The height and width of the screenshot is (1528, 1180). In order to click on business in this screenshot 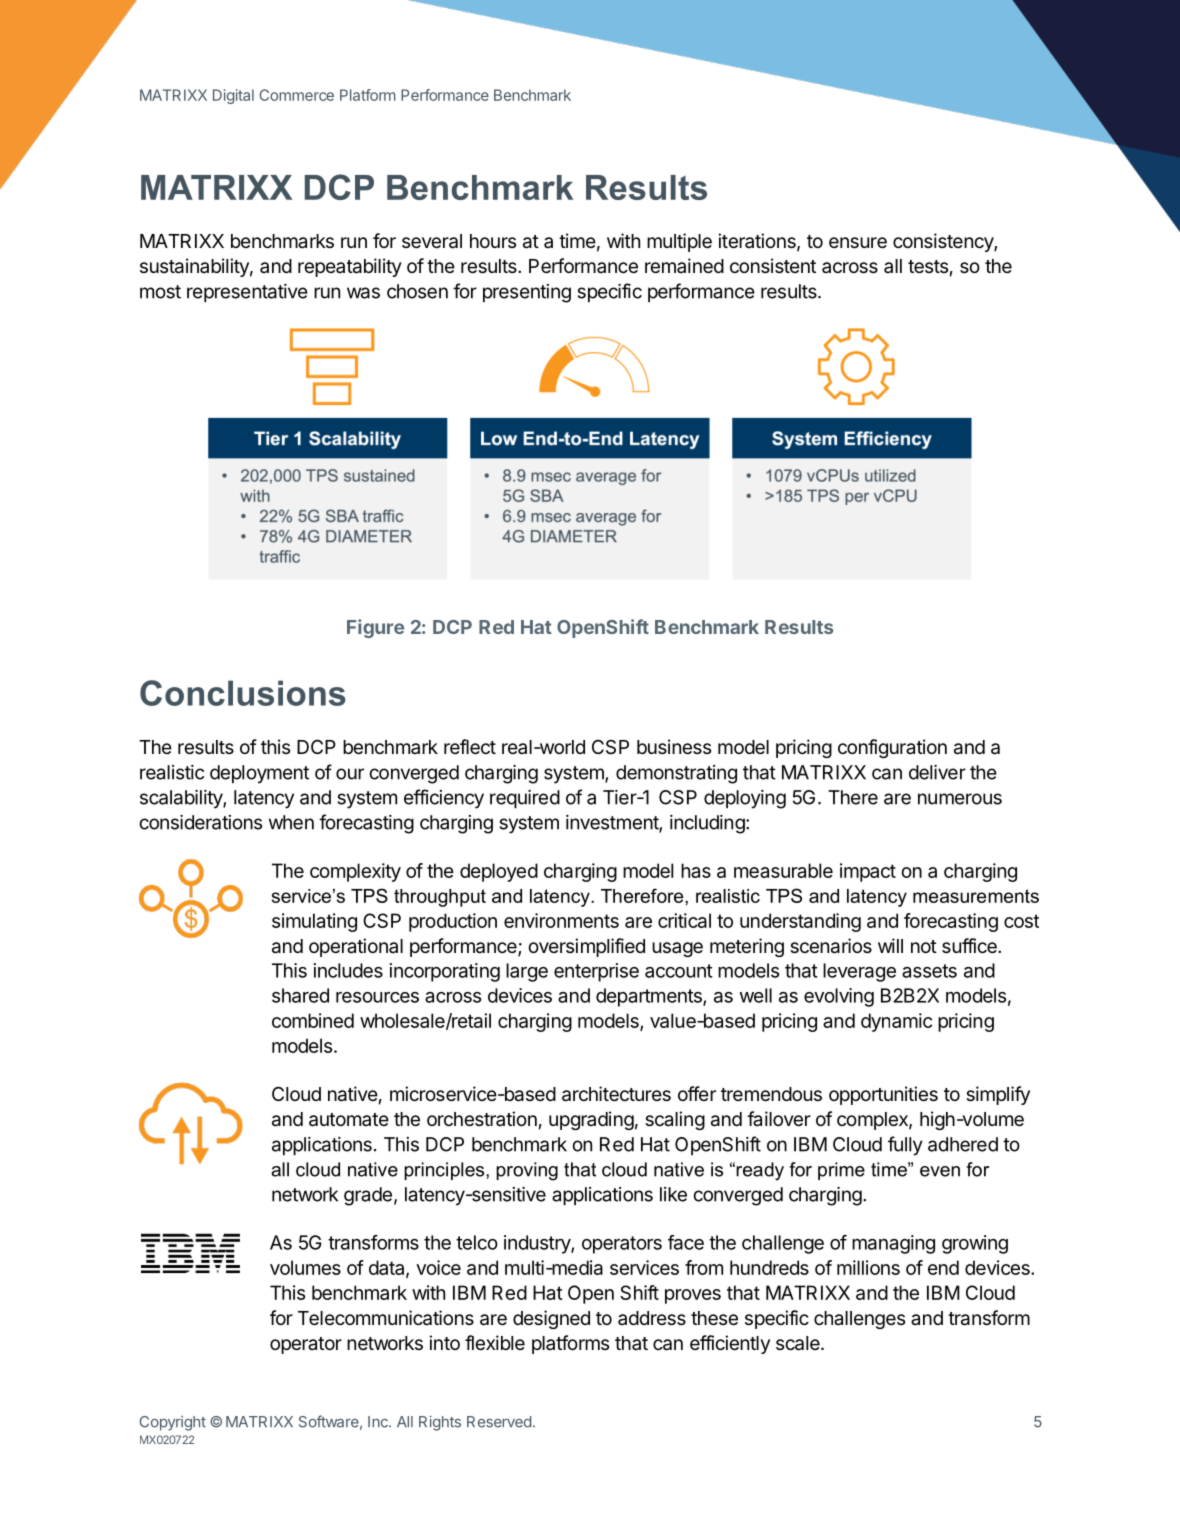, I will do `click(674, 746)`.
